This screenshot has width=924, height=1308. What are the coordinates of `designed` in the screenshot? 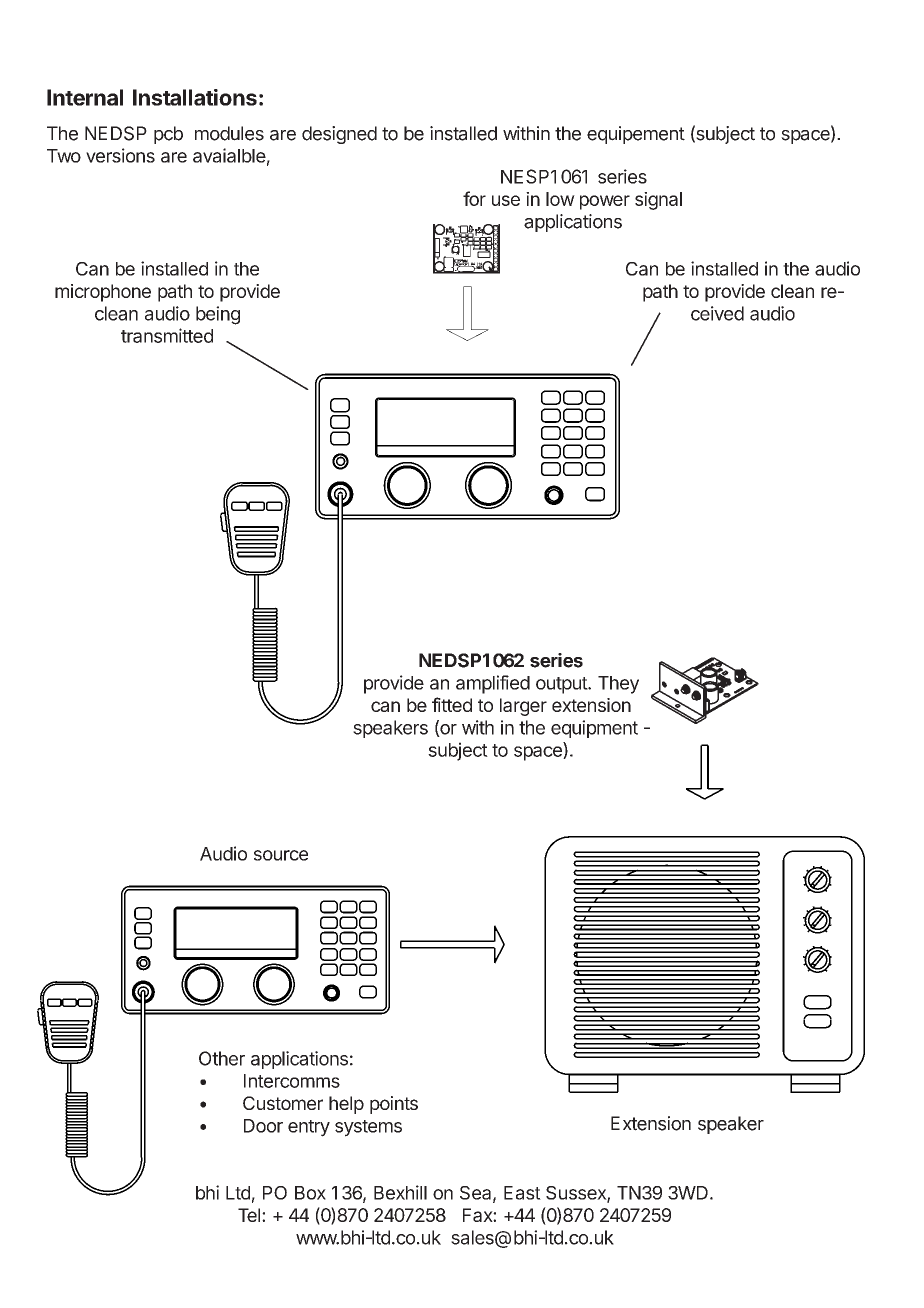 It's located at (339, 135).
